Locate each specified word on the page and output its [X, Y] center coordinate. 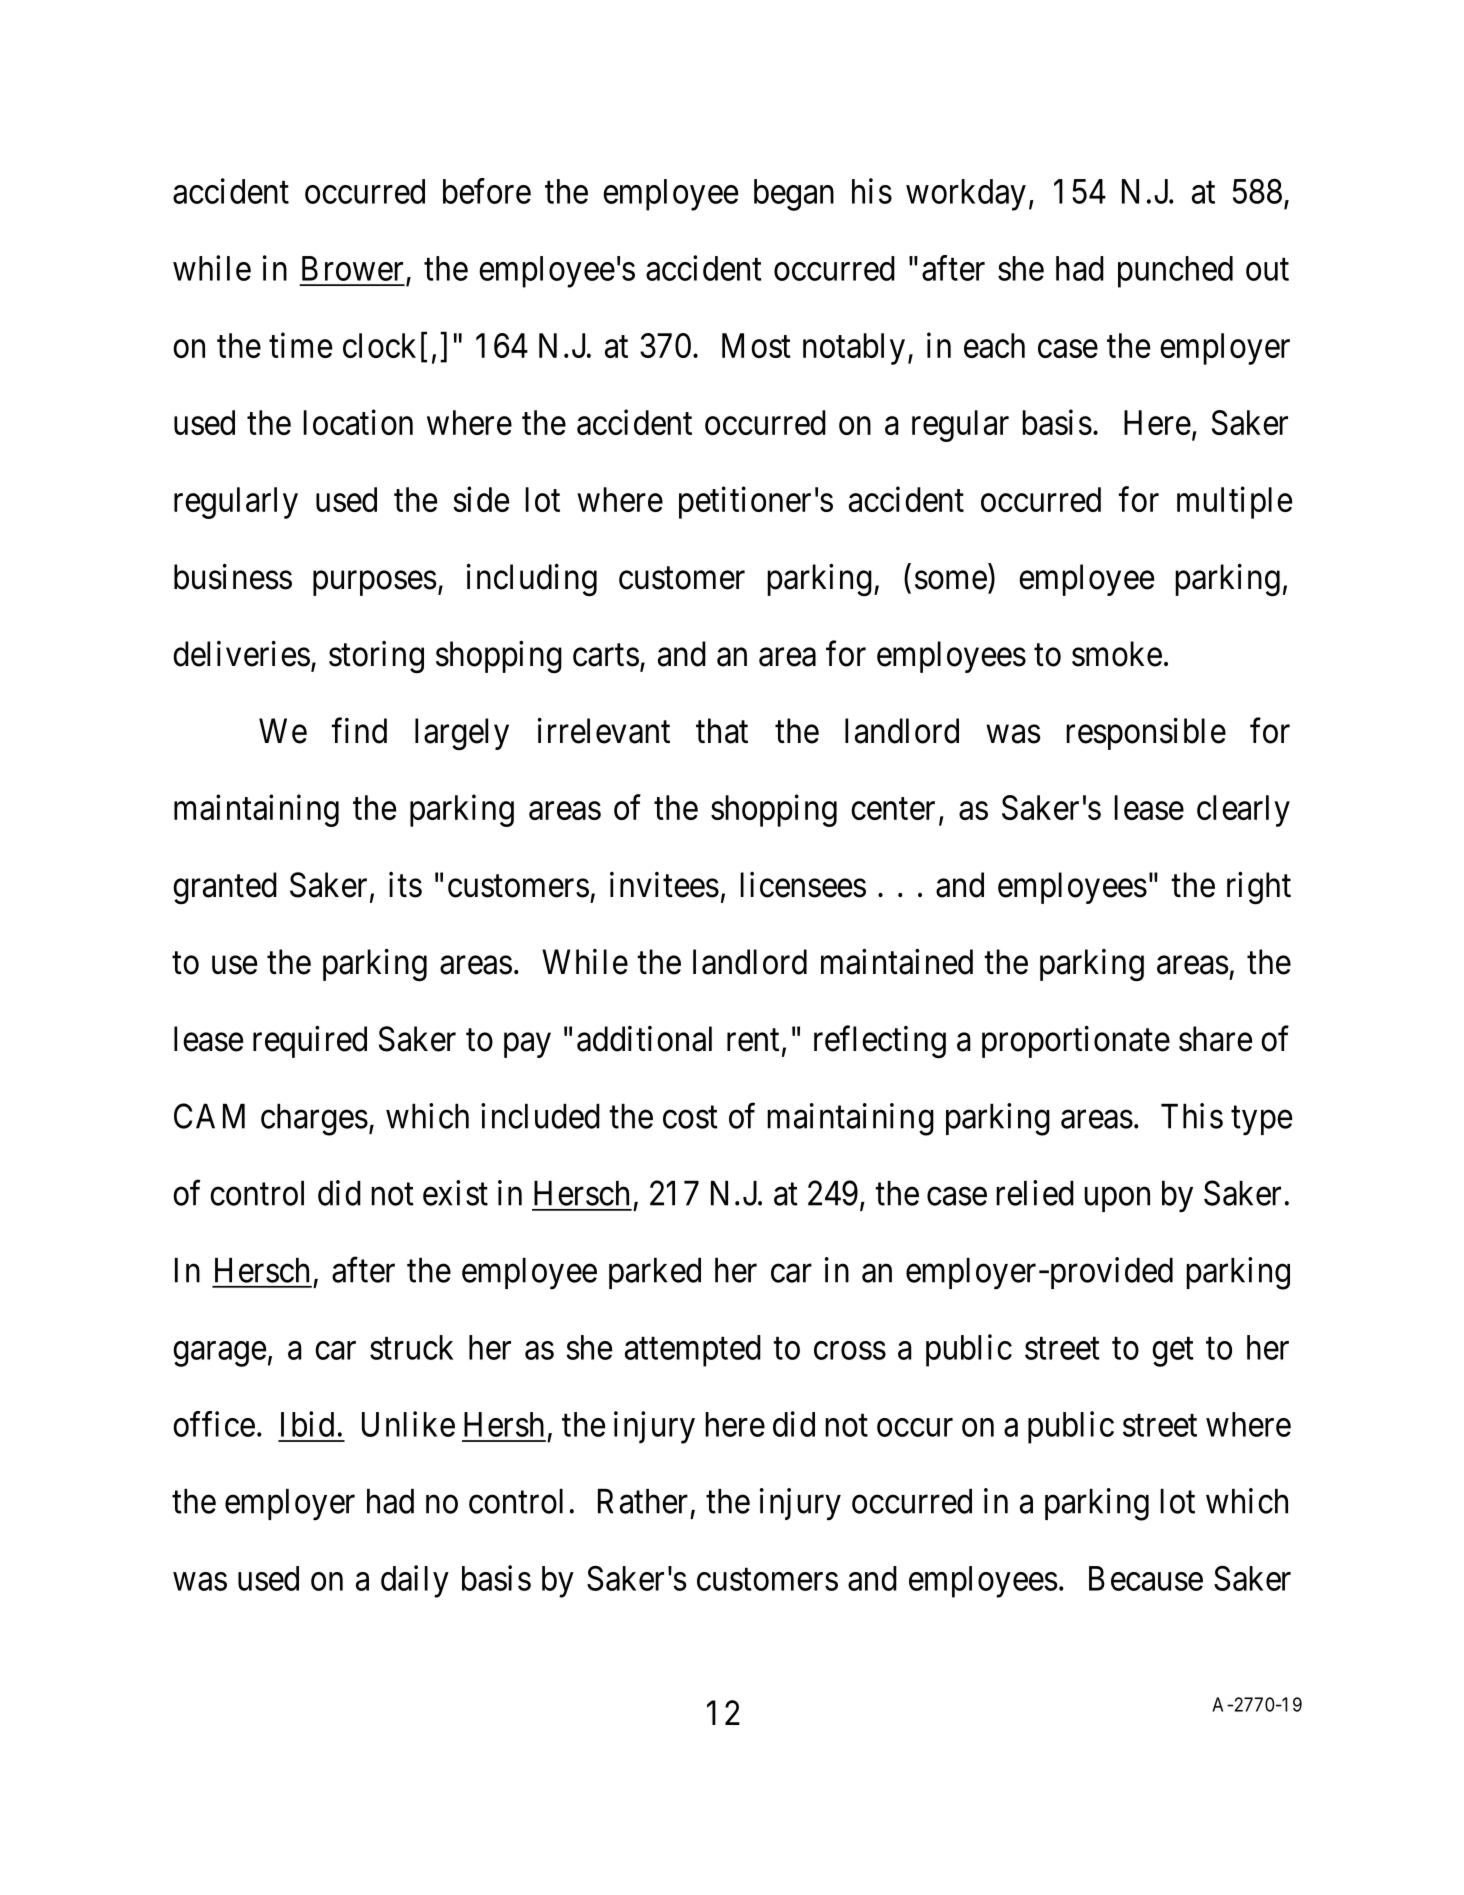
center [893, 809]
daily [415, 1581]
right [1259, 888]
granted [225, 888]
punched [1175, 272]
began [794, 195]
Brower [352, 268]
